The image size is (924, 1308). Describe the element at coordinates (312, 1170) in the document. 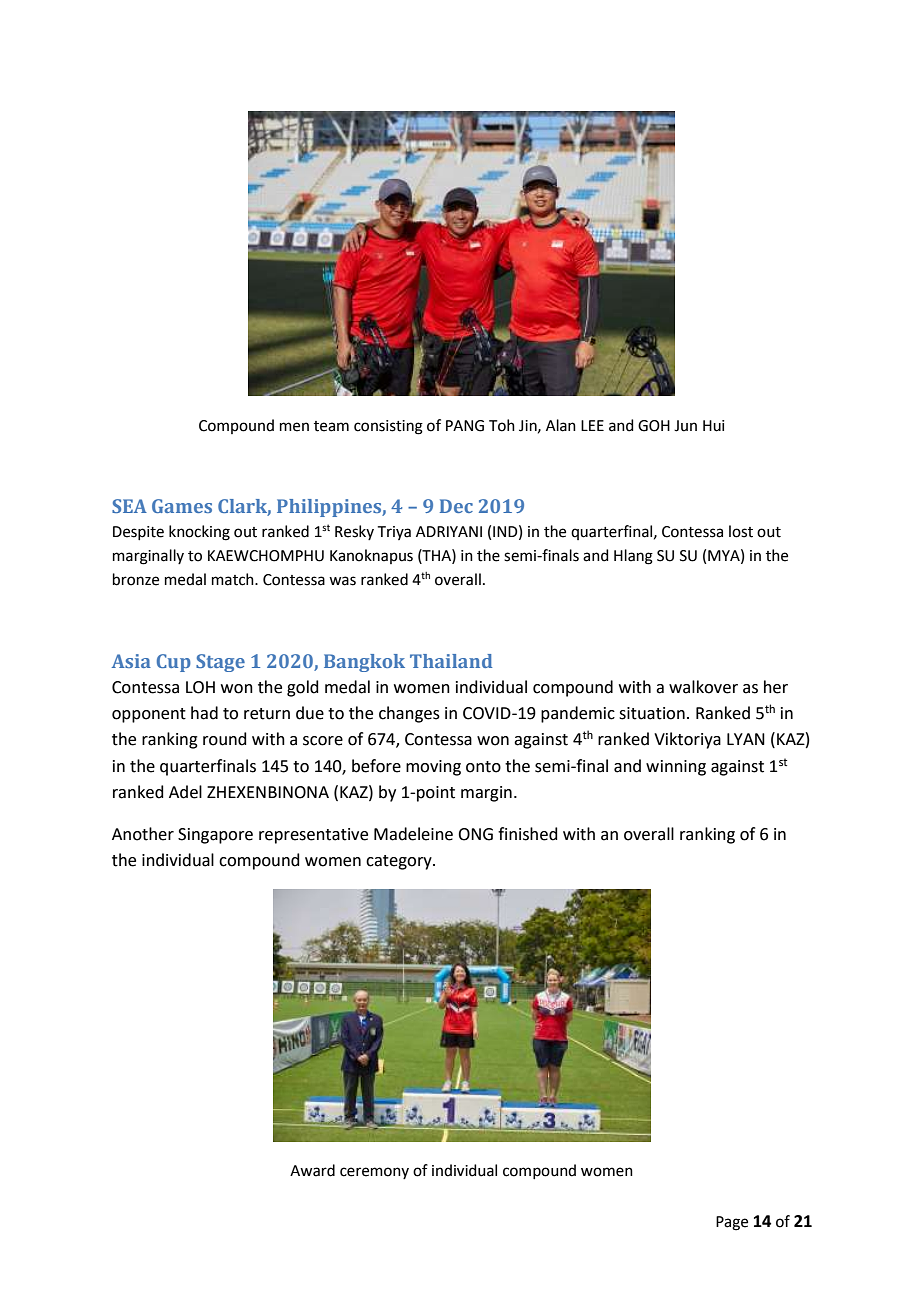

I see `Award` at that location.
